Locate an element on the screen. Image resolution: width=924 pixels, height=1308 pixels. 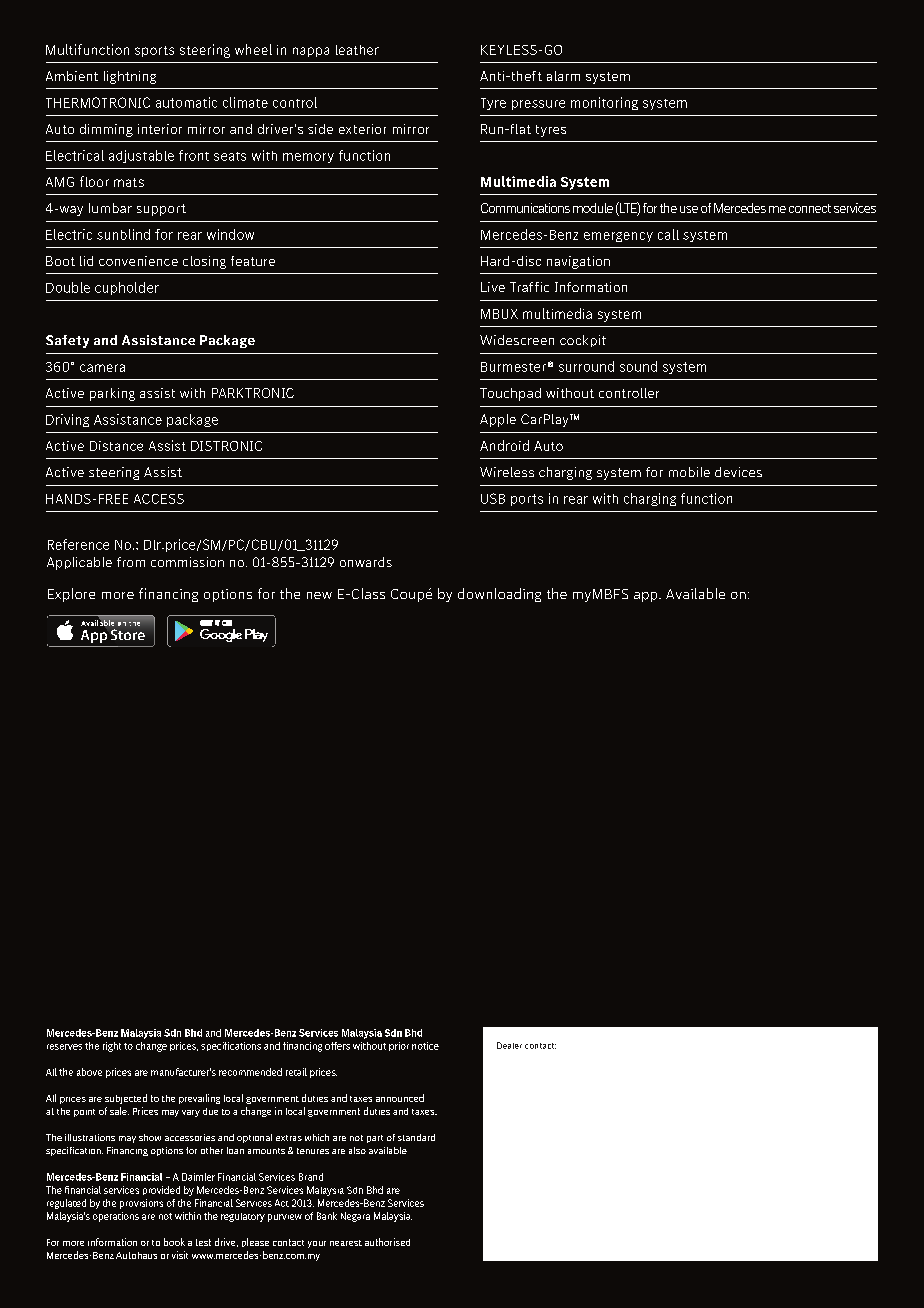
Explore is located at coordinates (71, 595).
